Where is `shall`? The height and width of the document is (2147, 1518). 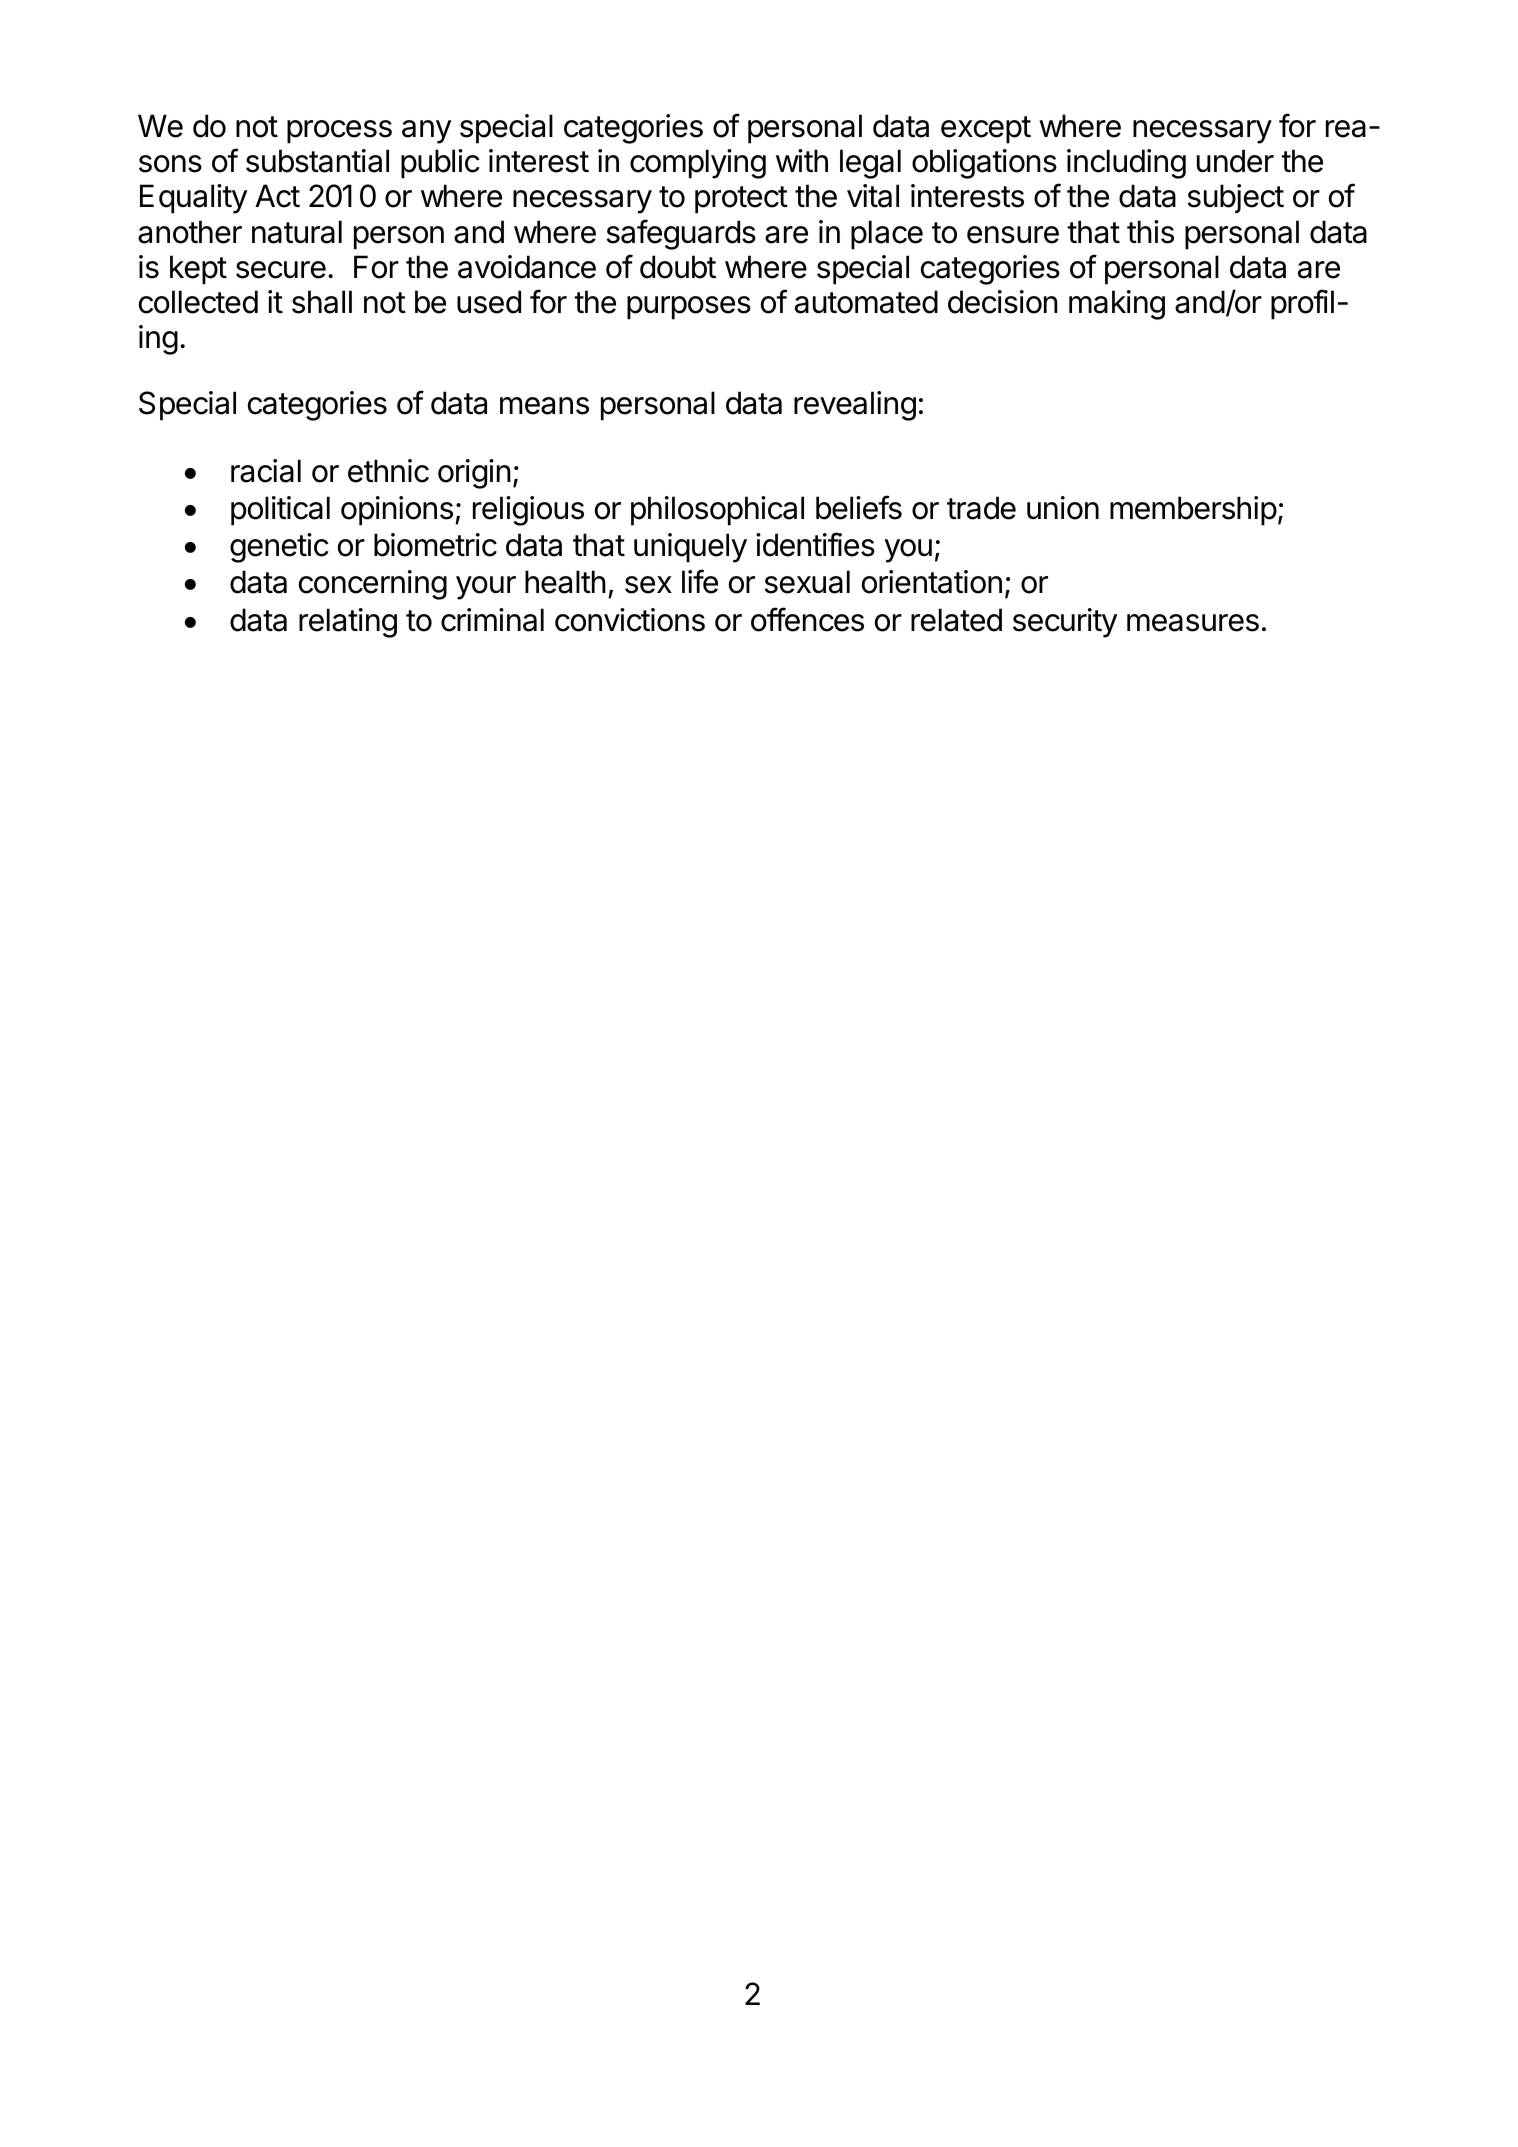 shall is located at coordinates (322, 302).
